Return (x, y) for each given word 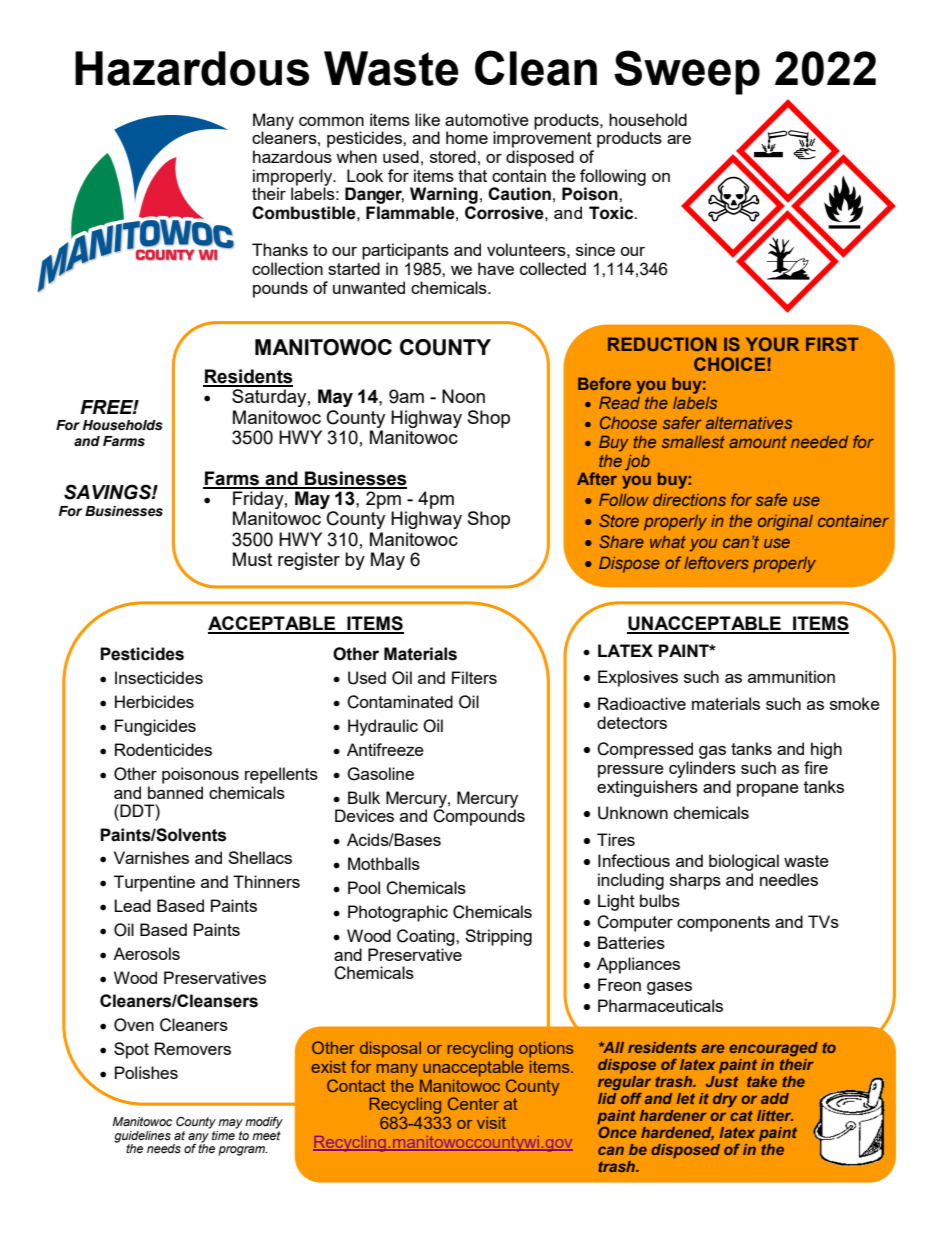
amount (758, 442)
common (331, 121)
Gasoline (380, 774)
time (223, 1134)
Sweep (687, 72)
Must (252, 559)
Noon (463, 396)
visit (491, 1122)
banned (175, 792)
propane (768, 790)
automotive (487, 119)
